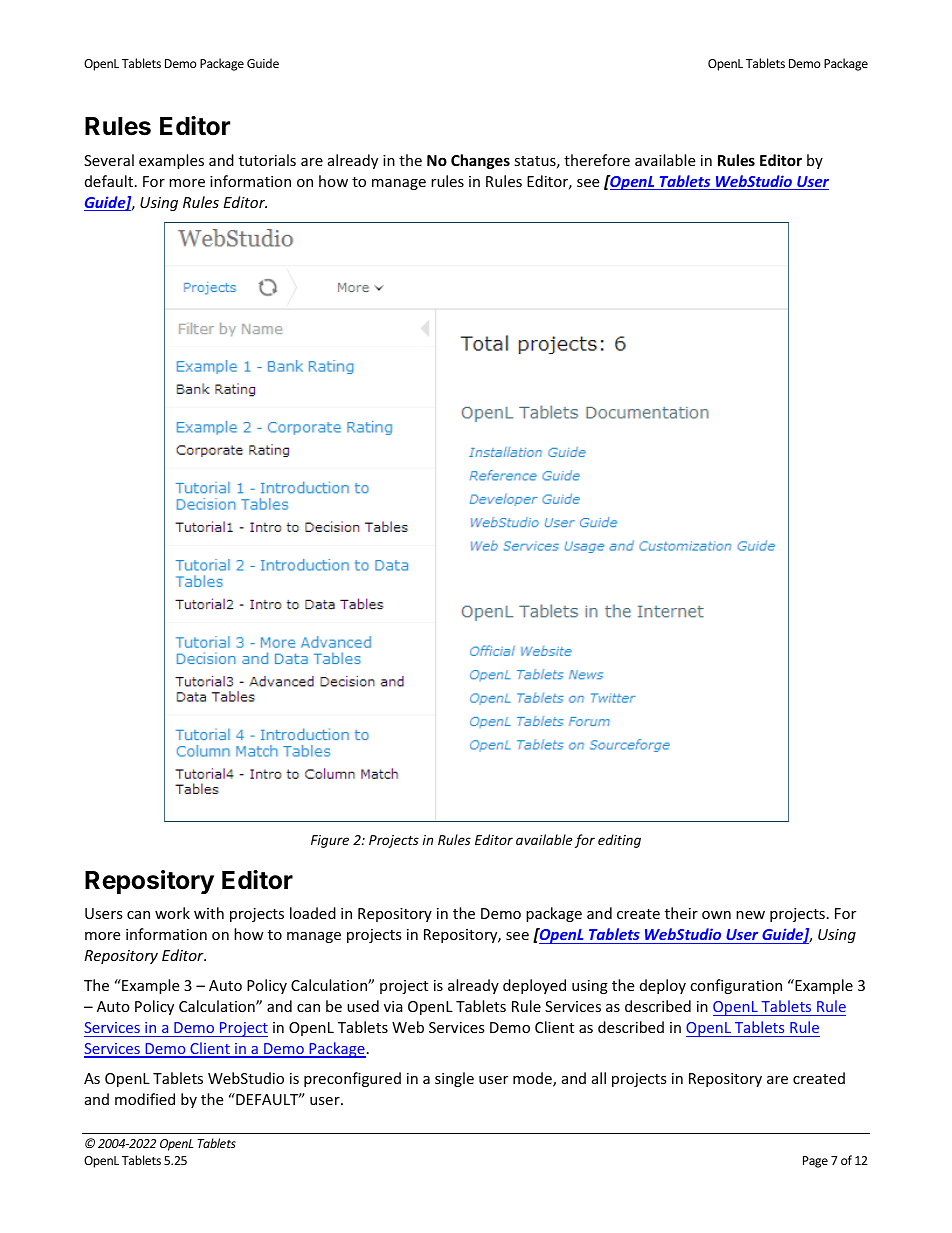 The height and width of the page is (1233, 952). Describe the element at coordinates (145, 1099) in the page. I see `modified` at that location.
